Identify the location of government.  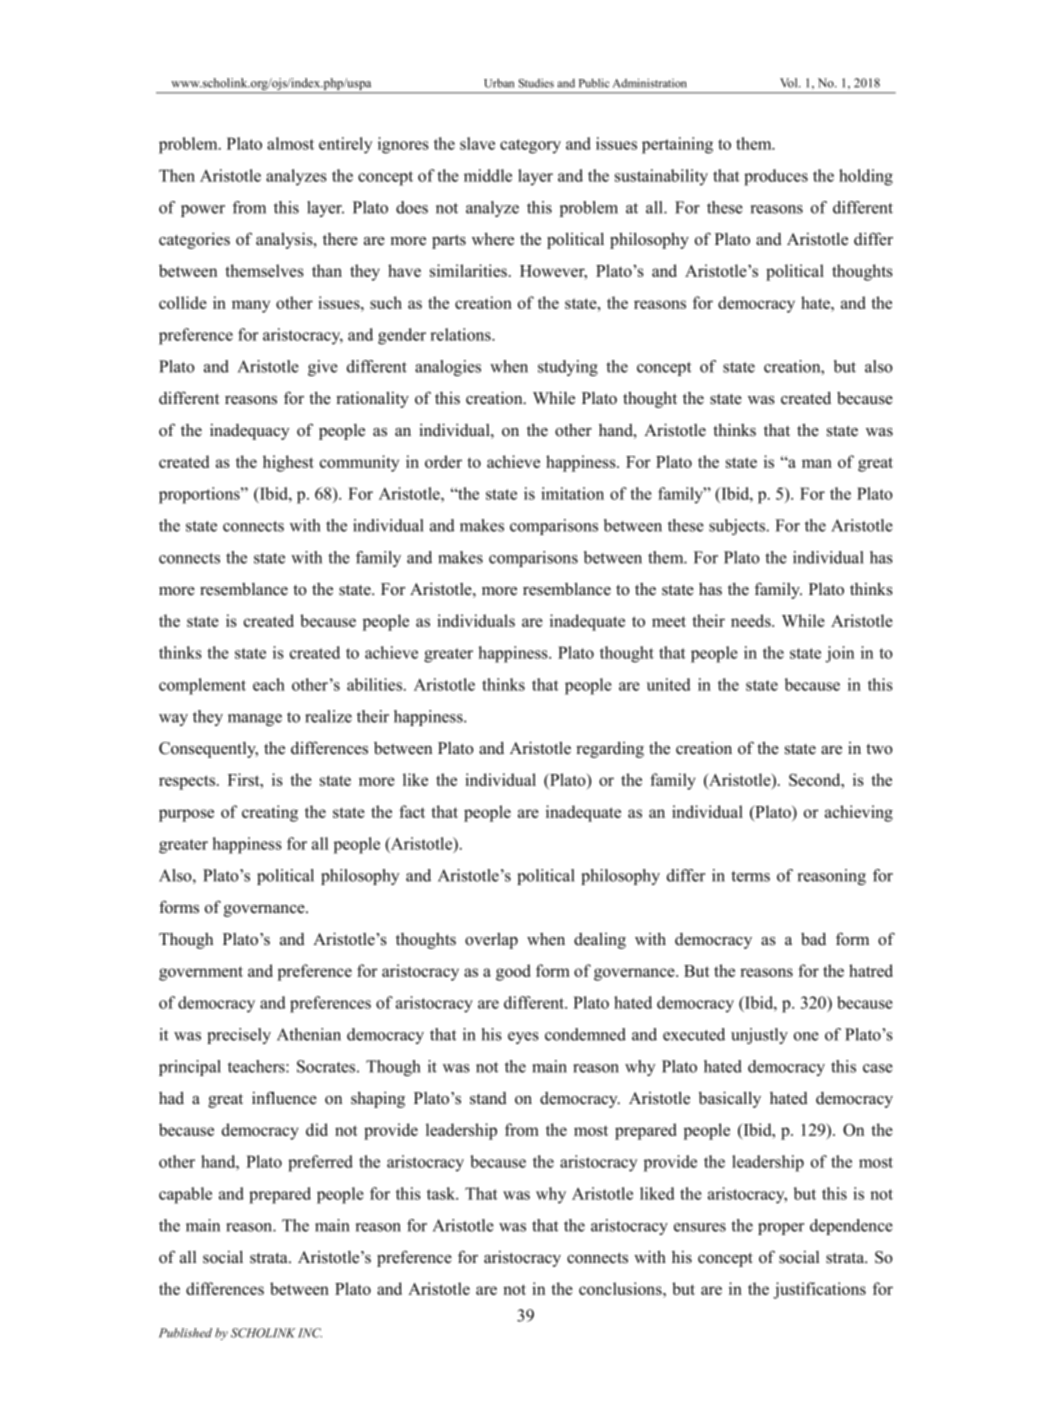
(201, 973).
